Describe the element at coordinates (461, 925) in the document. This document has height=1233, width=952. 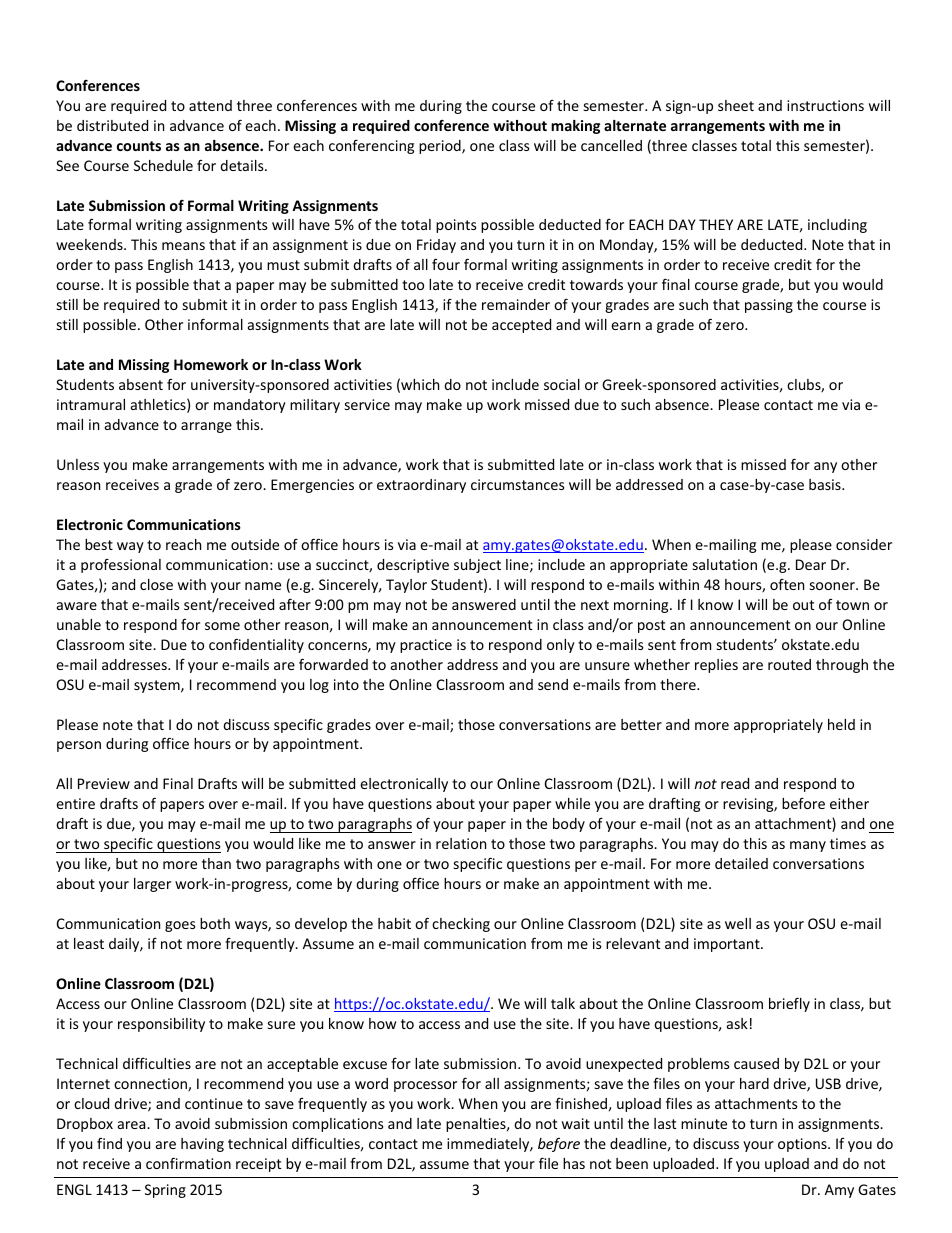
I see `checking` at that location.
